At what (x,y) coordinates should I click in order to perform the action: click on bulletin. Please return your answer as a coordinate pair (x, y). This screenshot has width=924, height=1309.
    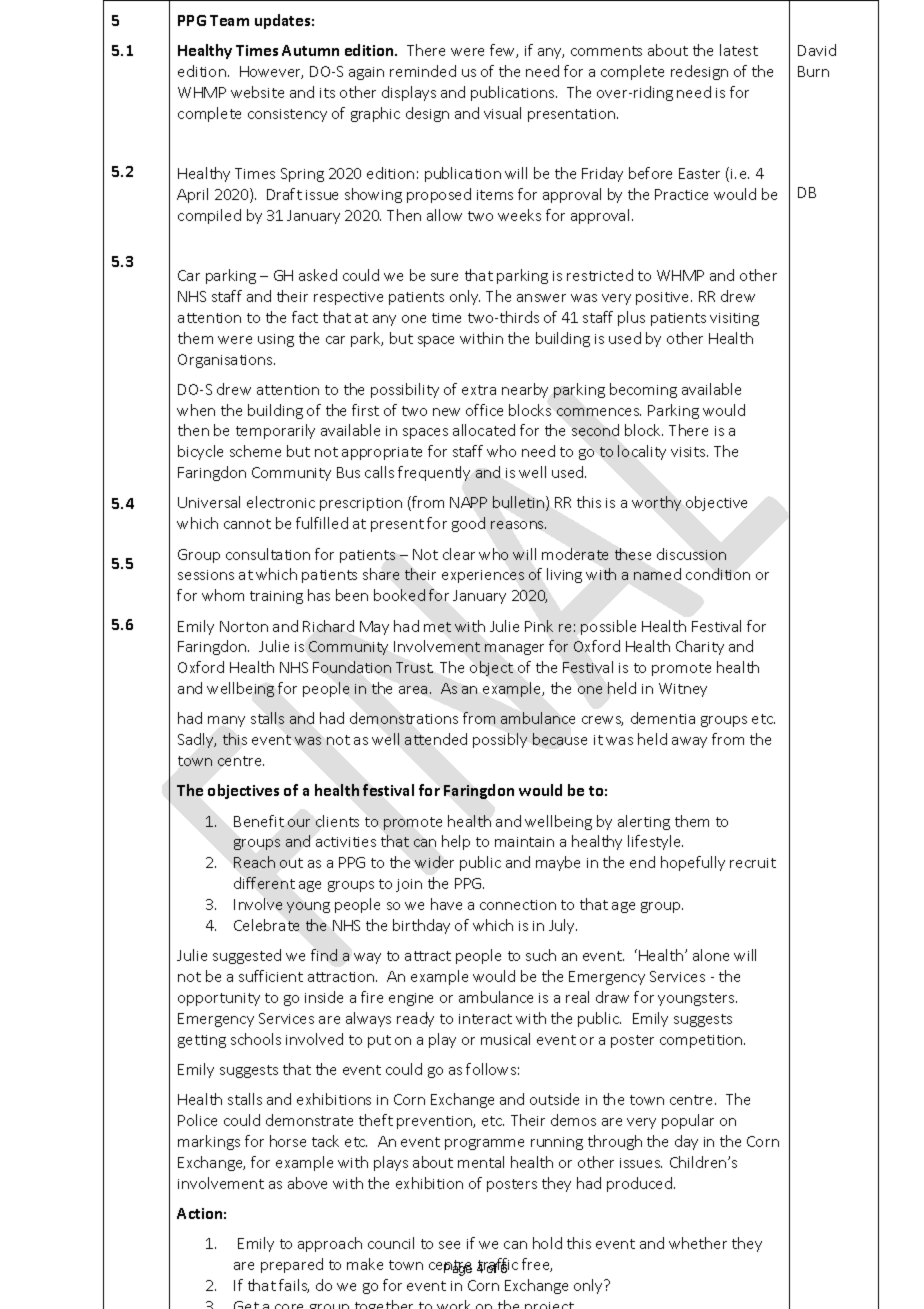
    Looking at the image, I should click on (520, 503).
